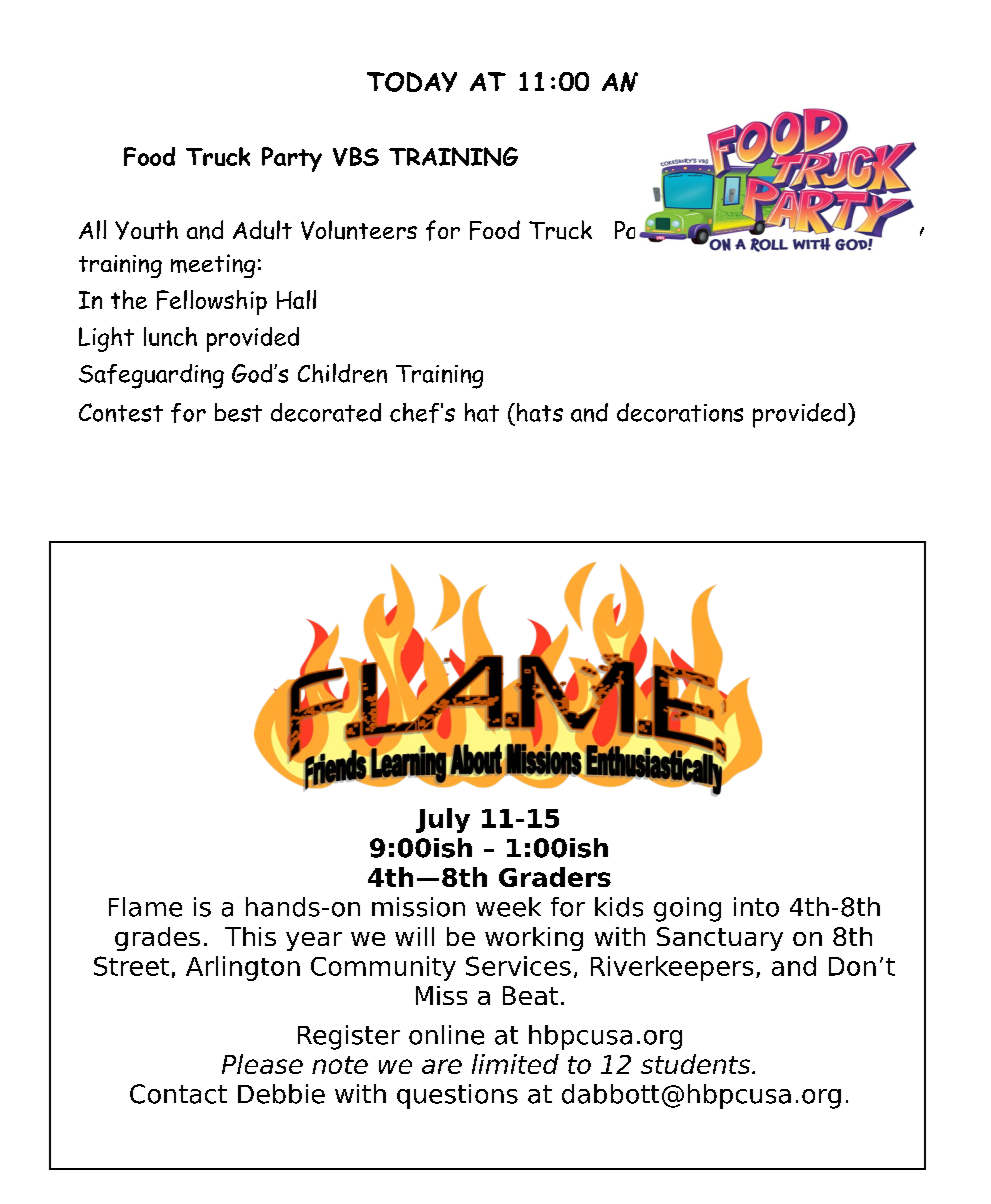  Describe the element at coordinates (697, 1064) in the image. I see `students` at that location.
